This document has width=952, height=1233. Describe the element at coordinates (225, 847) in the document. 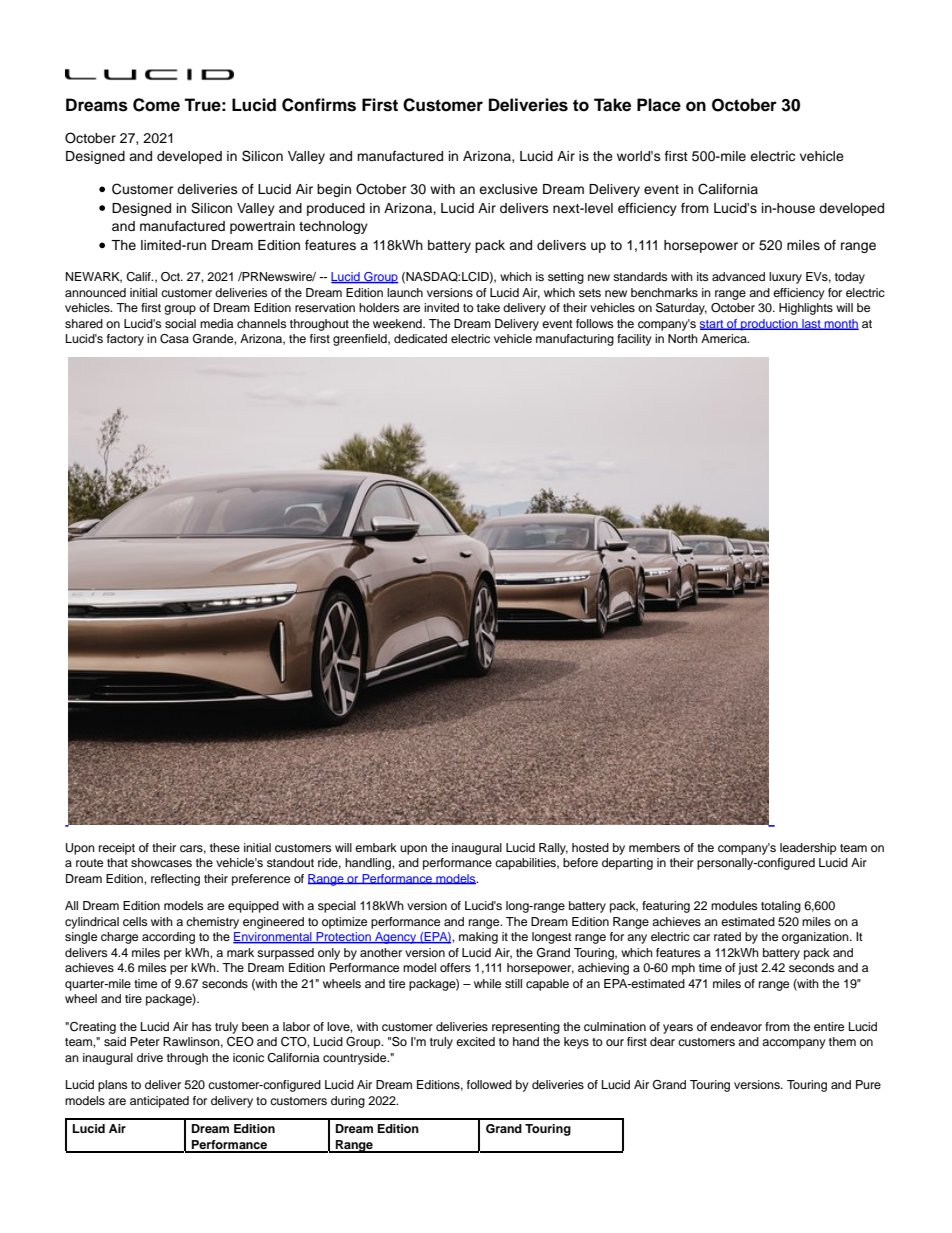

I see `these` at that location.
